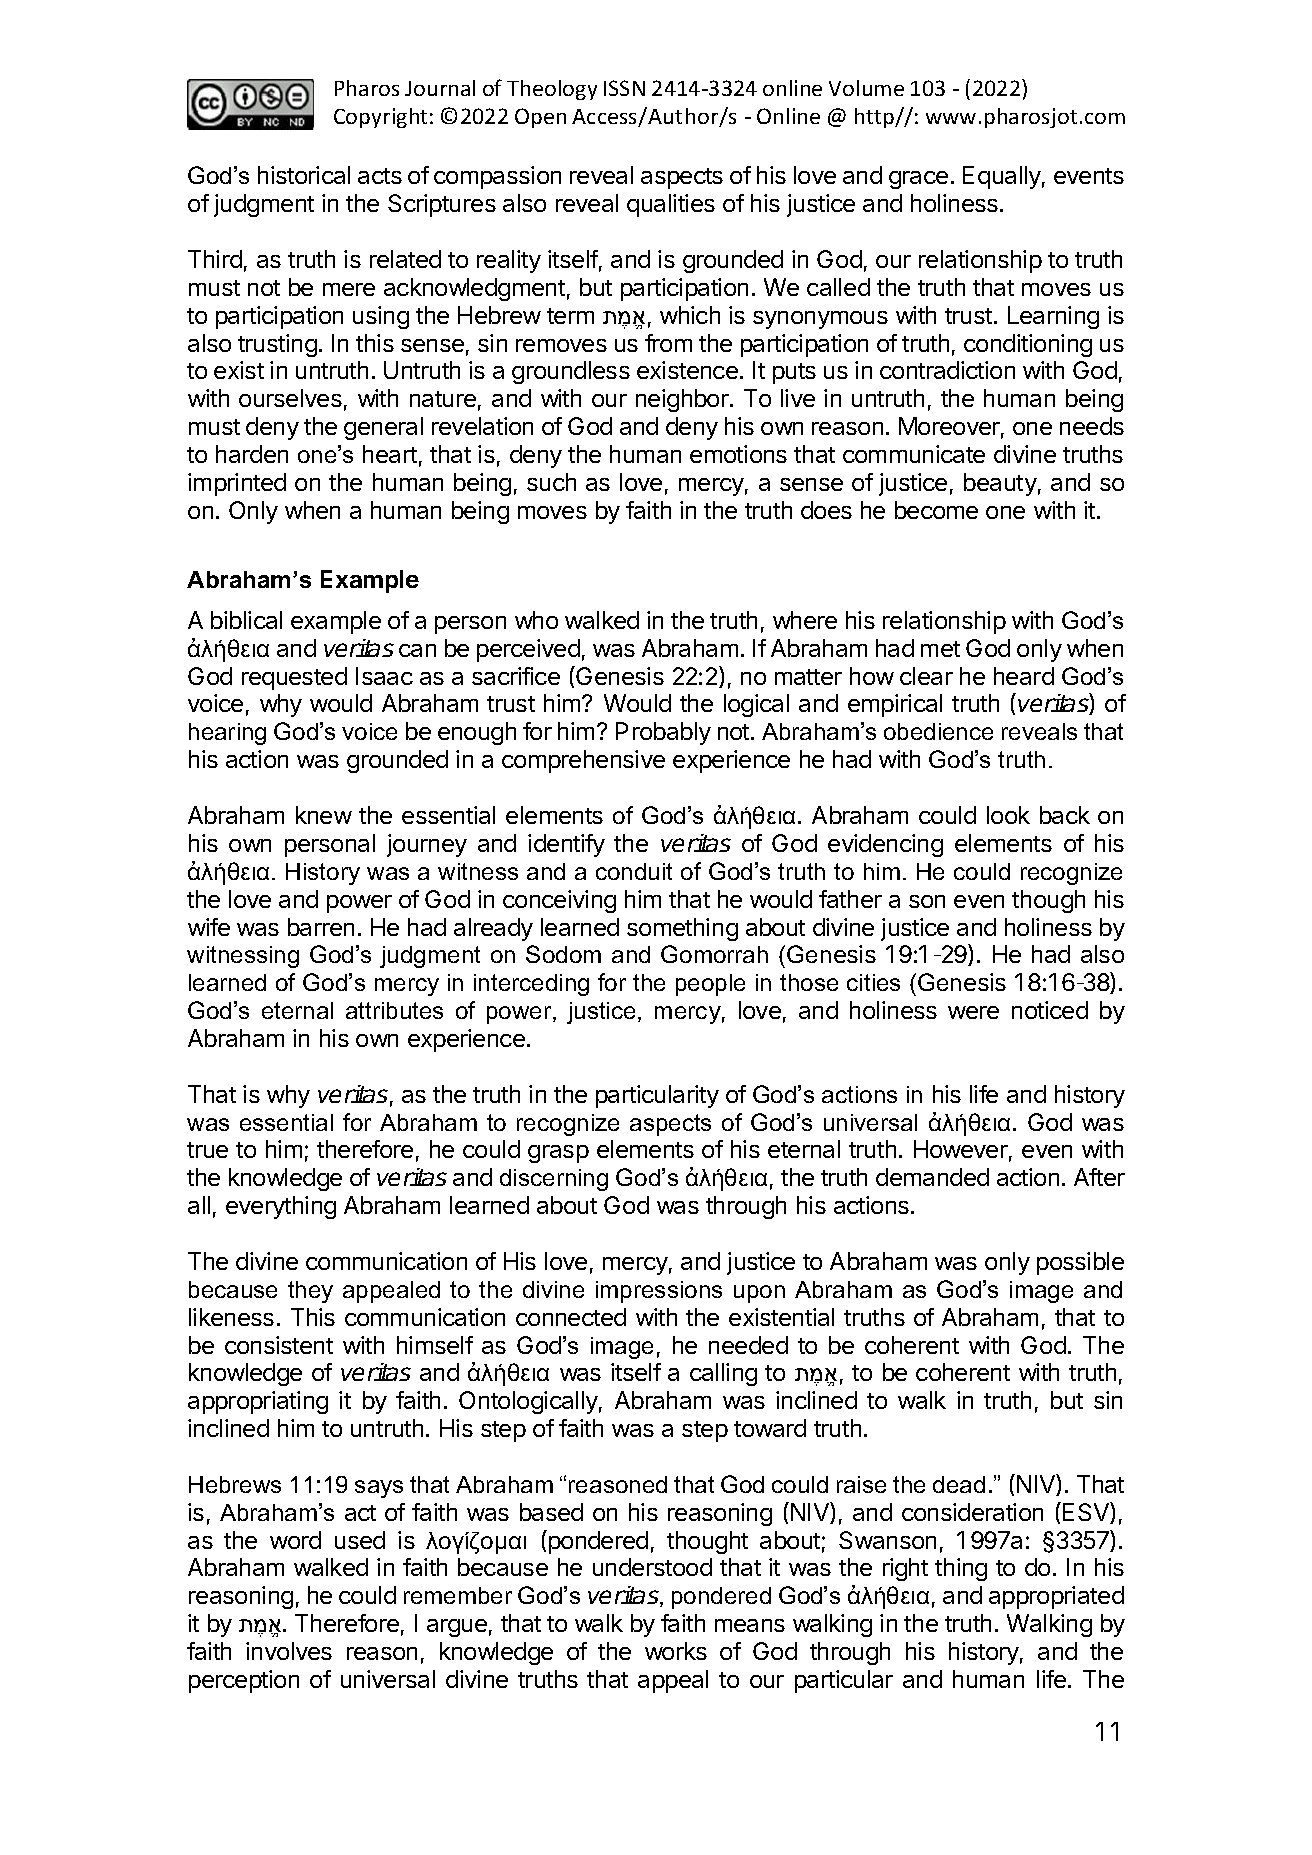  Describe the element at coordinates (304, 175) in the screenshot. I see `historical` at that location.
